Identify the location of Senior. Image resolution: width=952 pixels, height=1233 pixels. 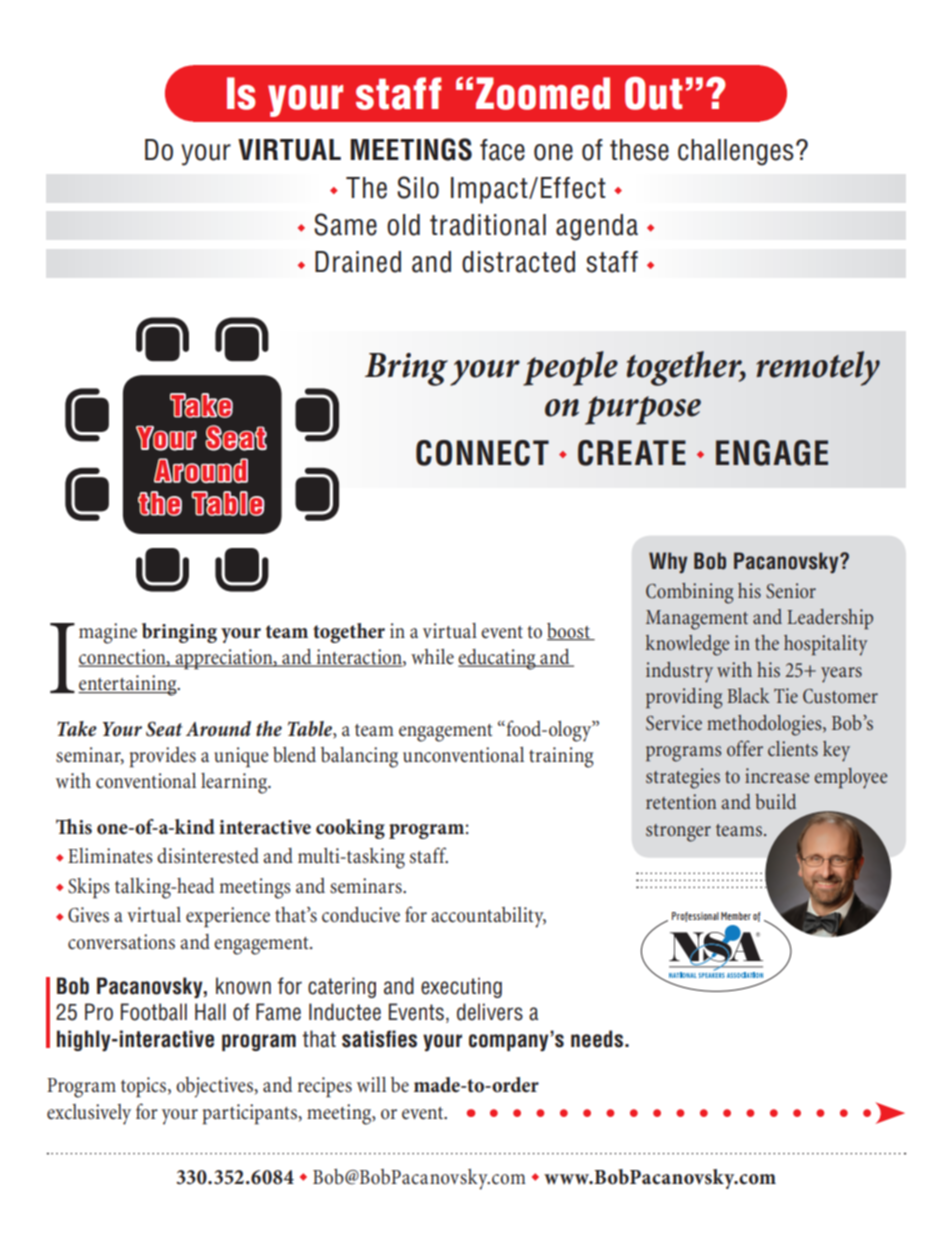
(791, 590).
